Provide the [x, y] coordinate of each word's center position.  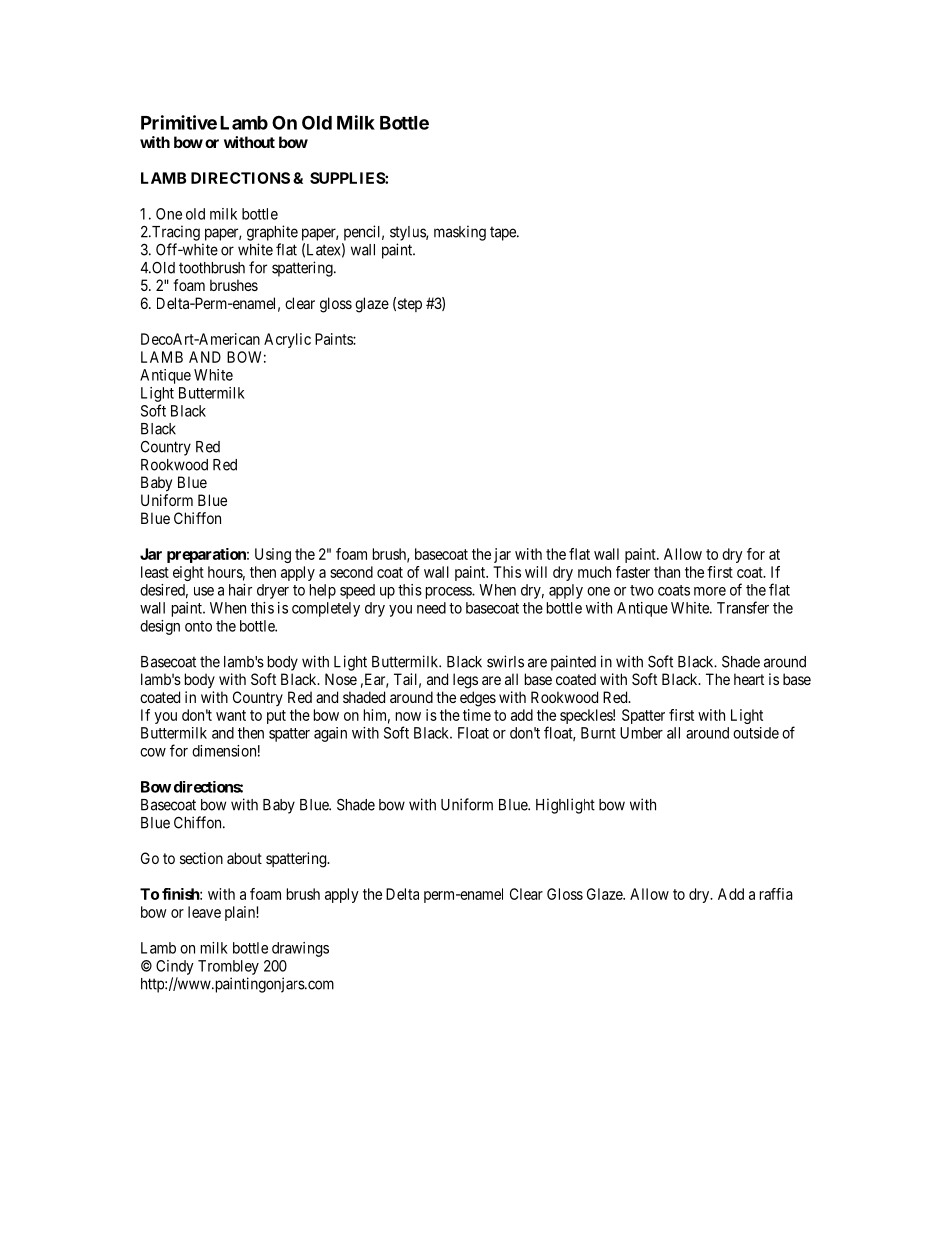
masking [460, 233]
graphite [272, 233]
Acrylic [287, 340]
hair [240, 590]
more [710, 591]
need [431, 608]
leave [204, 912]
